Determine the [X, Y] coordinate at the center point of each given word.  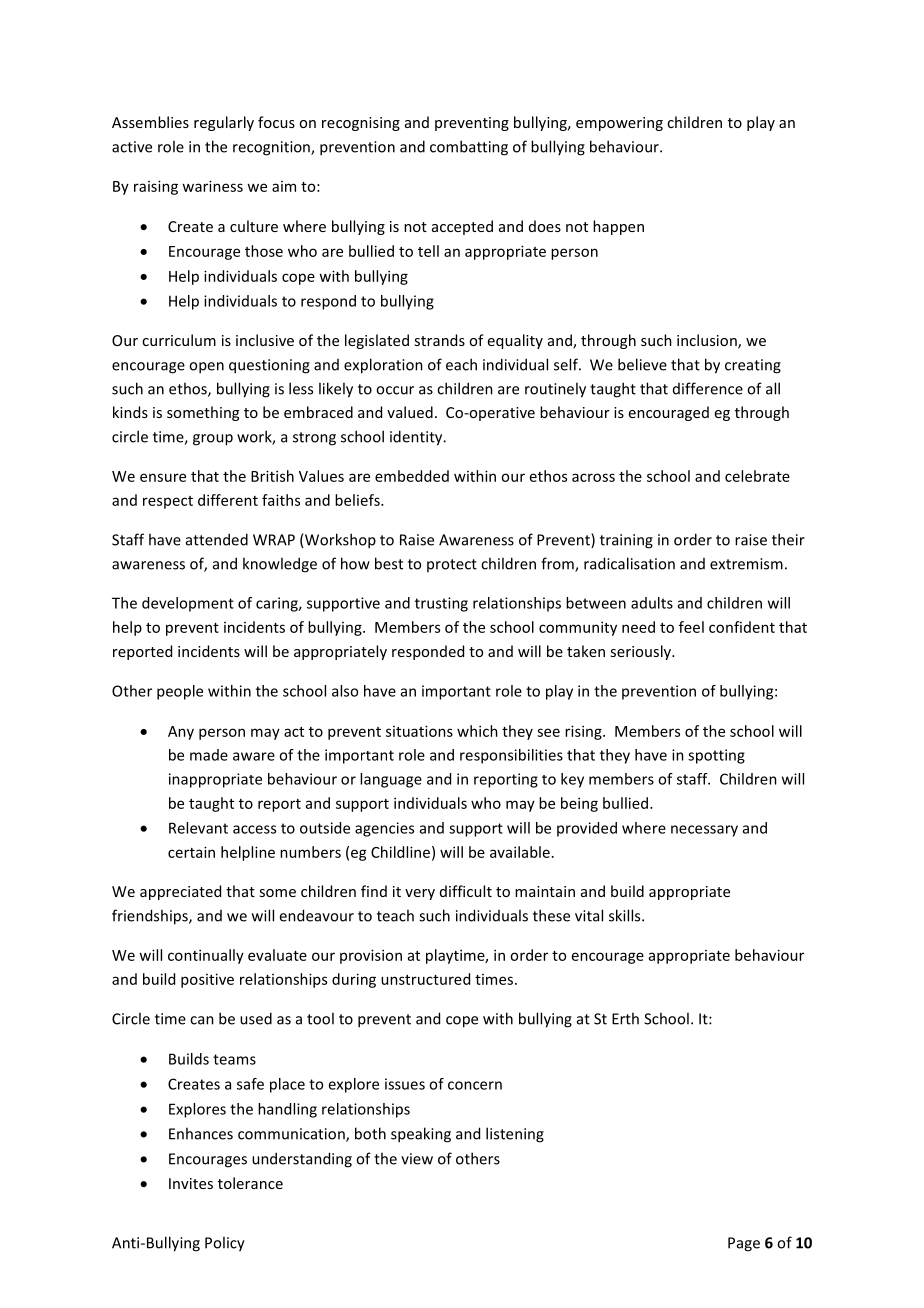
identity [417, 438]
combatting [469, 148]
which [477, 731]
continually [206, 956]
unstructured [425, 979]
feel [691, 627]
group [213, 440]
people [180, 692]
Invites [191, 1183]
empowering [619, 124]
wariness [212, 186]
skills [626, 915]
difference [708, 388]
